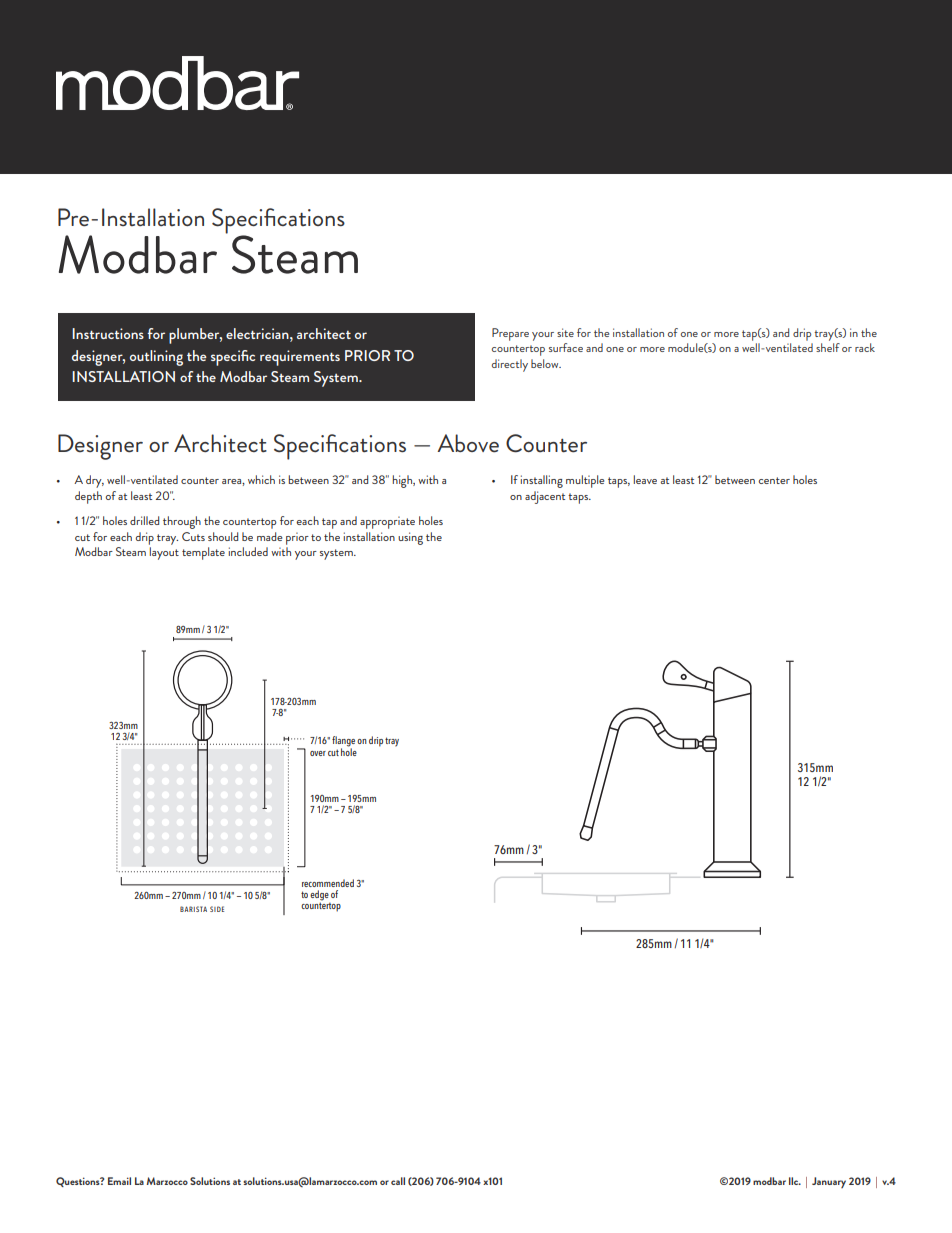 Image resolution: width=952 pixels, height=1233 pixels. Describe the element at coordinates (164, 553) in the document. I see `layout` at that location.
